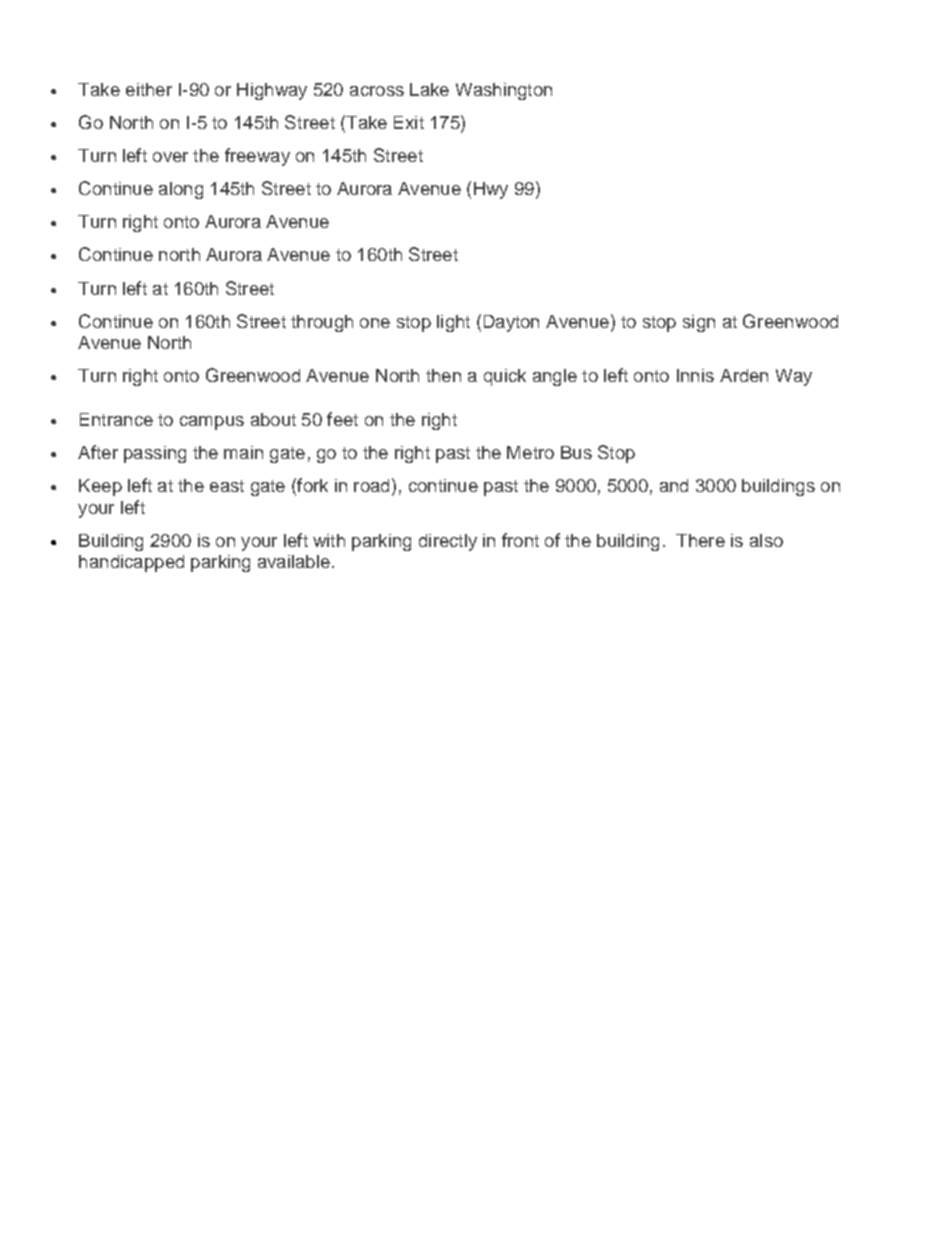 The image size is (952, 1233). Describe the element at coordinates (448, 542) in the screenshot. I see `directly` at that location.
